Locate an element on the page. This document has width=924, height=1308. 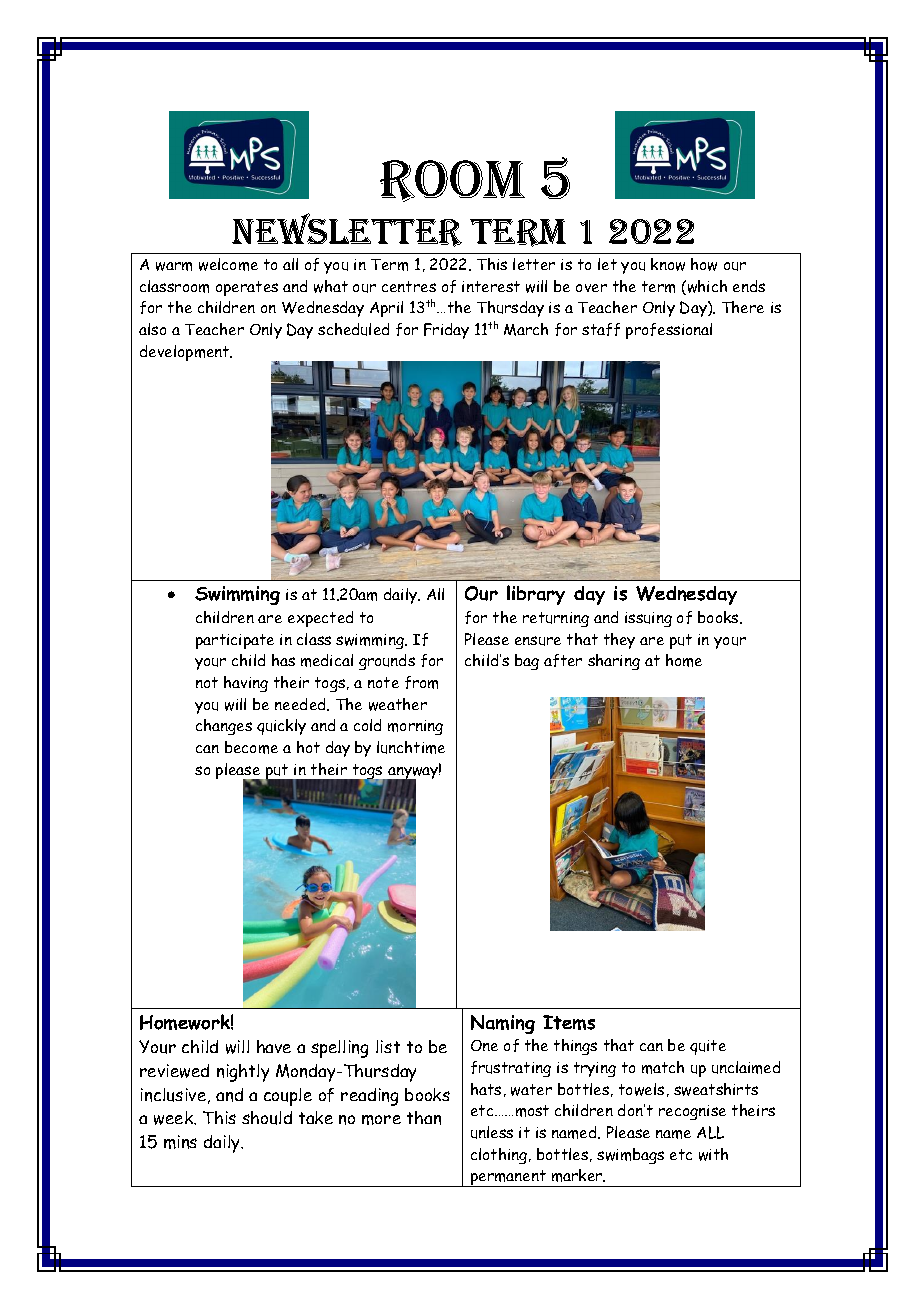
operates is located at coordinates (247, 288).
